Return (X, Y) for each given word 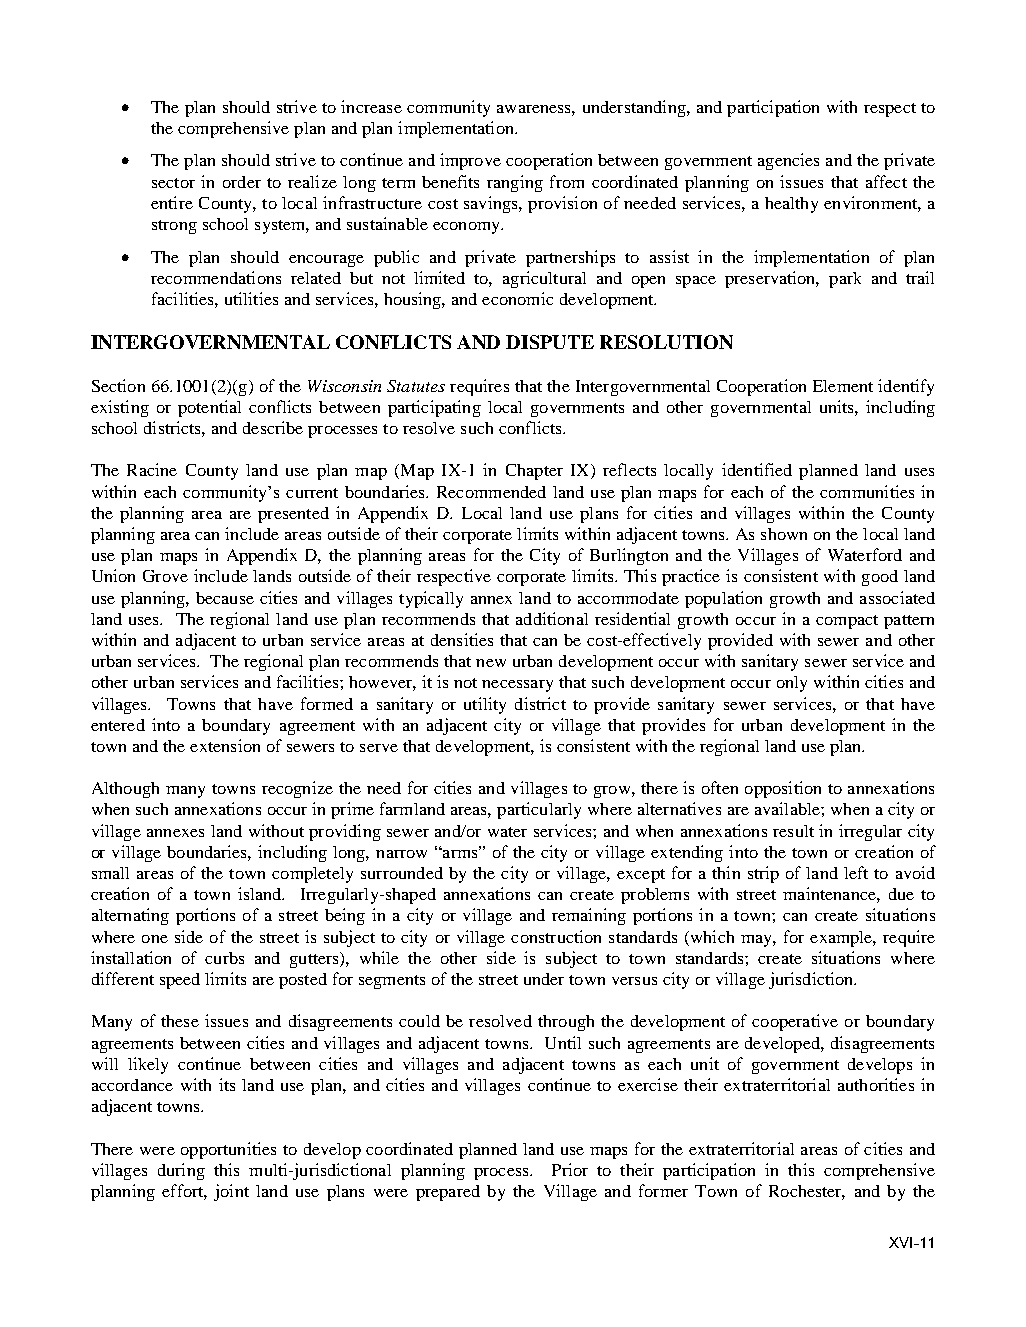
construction (556, 936)
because (225, 598)
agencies (788, 161)
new (491, 663)
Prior (570, 1169)
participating (434, 408)
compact (847, 622)
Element (843, 386)
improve (470, 161)
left (856, 872)
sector (173, 183)
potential (209, 408)
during (181, 1171)
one (155, 939)
